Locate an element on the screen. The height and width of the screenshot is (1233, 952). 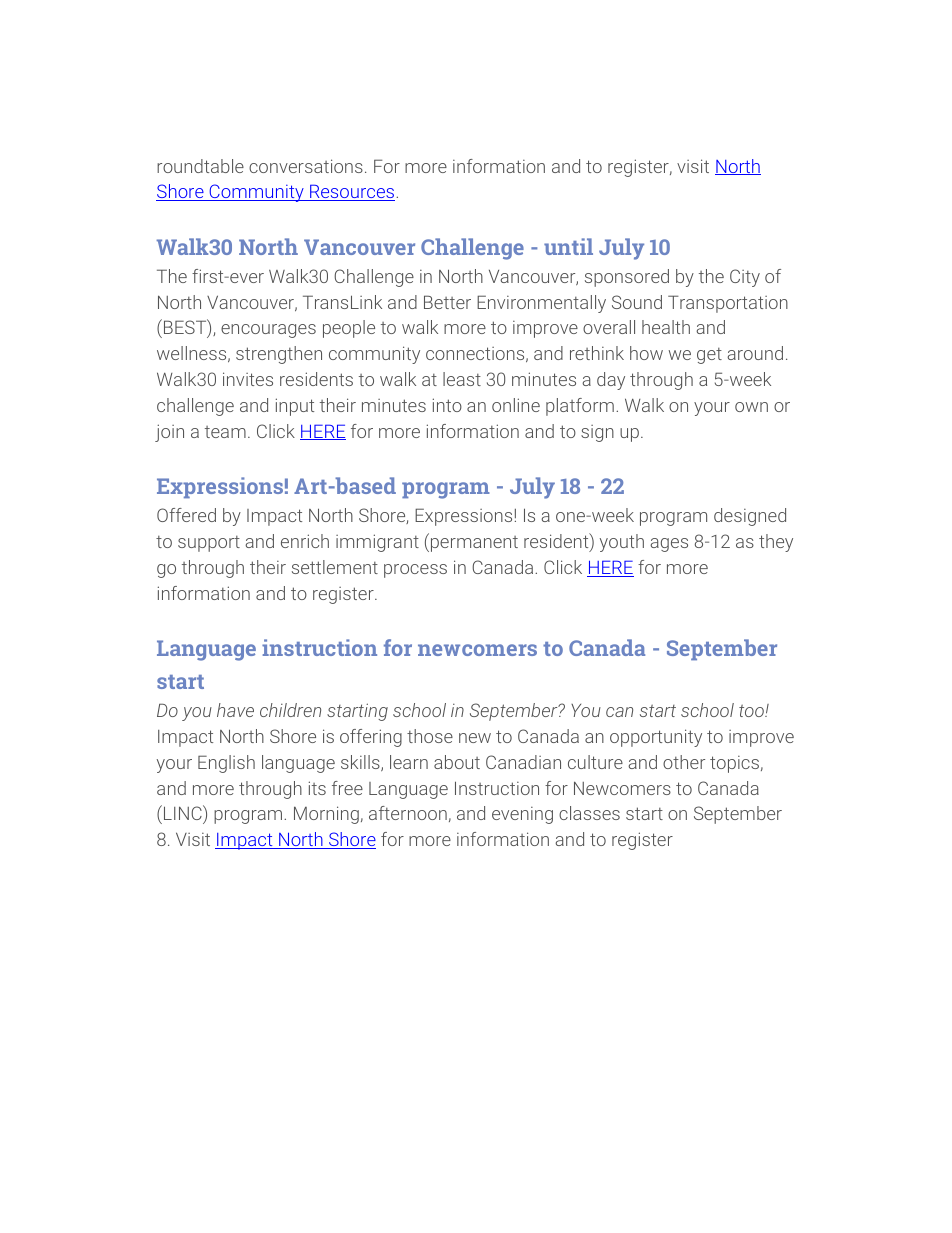
English is located at coordinates (226, 764).
